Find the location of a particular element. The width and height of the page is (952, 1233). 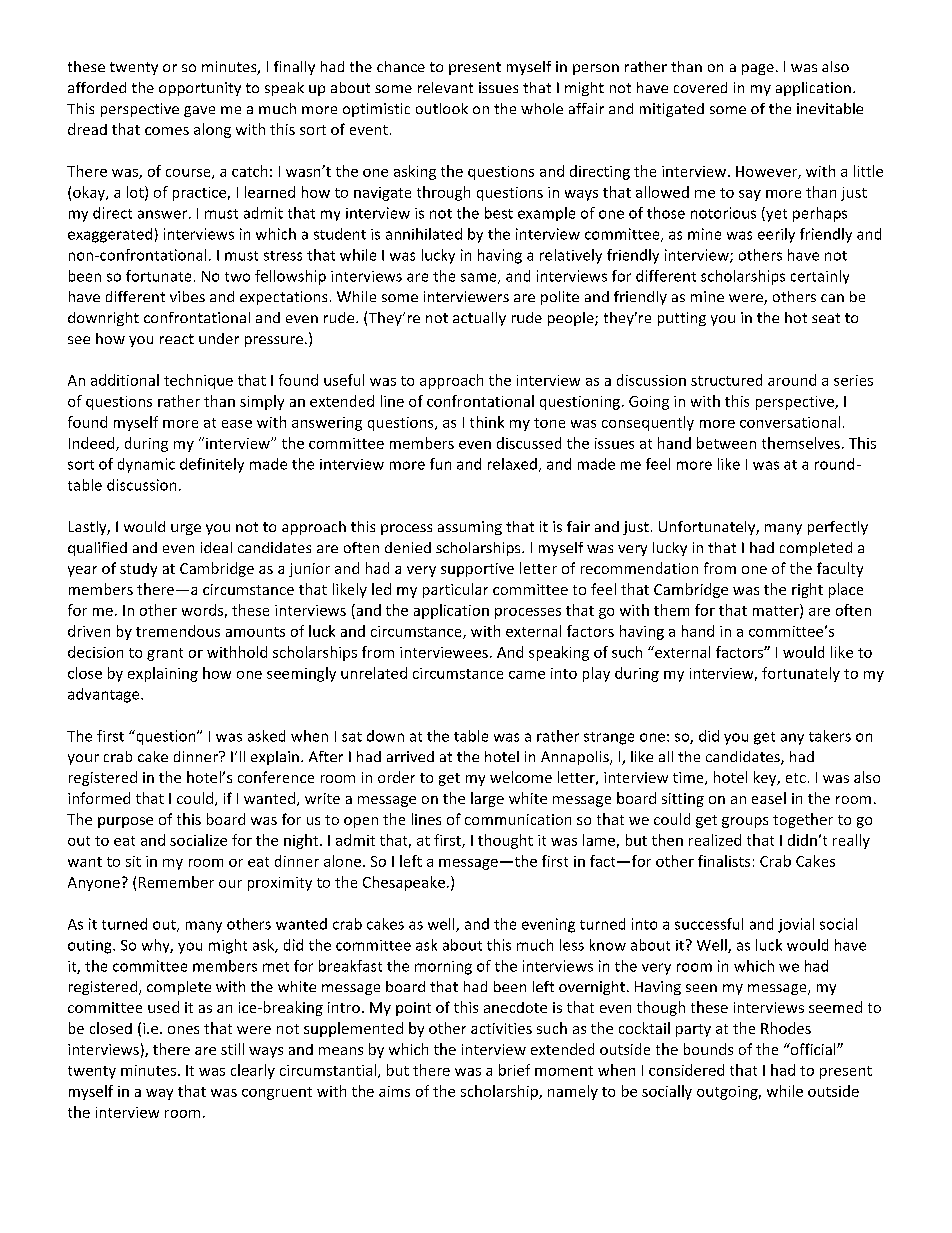

study is located at coordinates (138, 570).
